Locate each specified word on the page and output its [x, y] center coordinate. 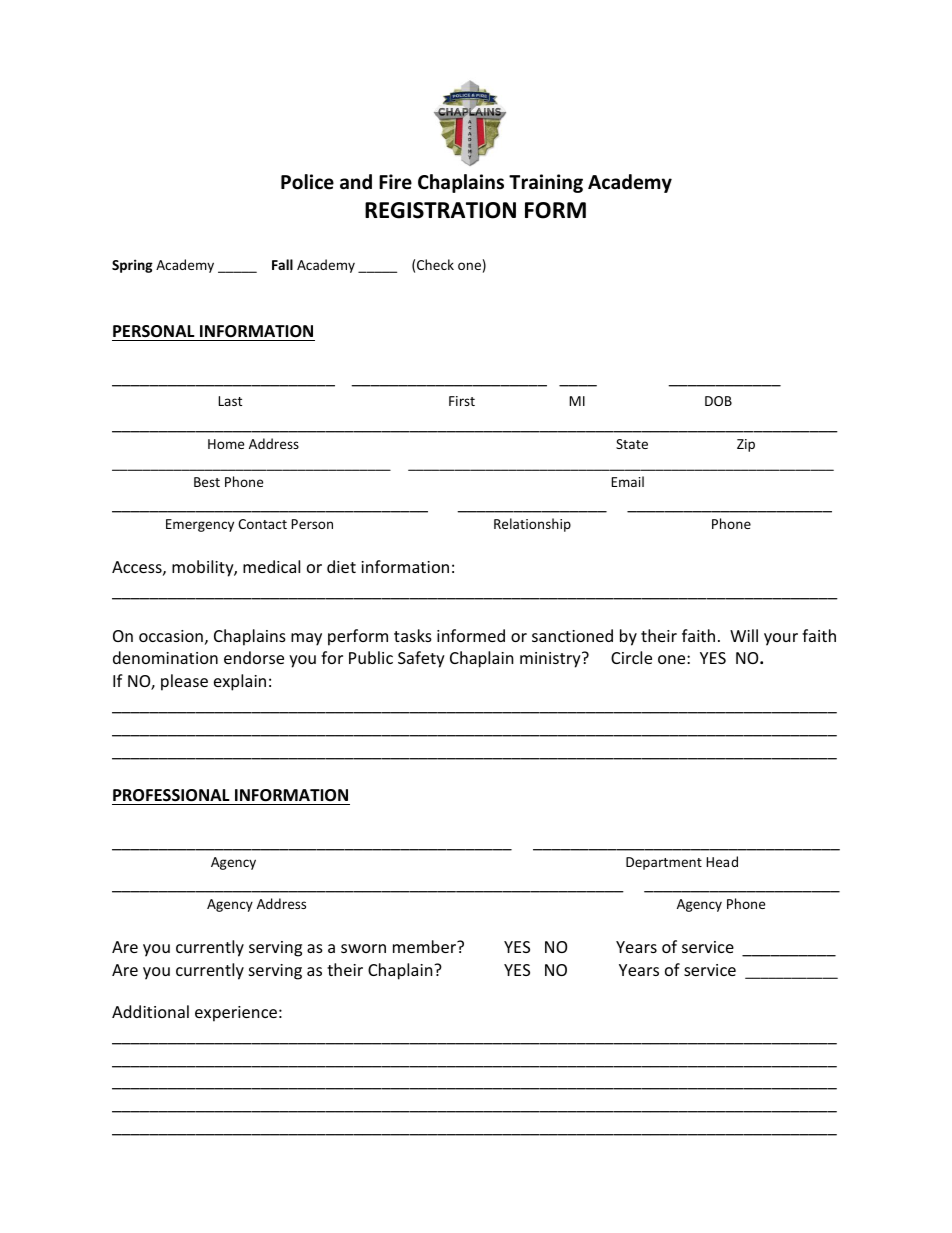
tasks [413, 635]
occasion [171, 636]
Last [230, 401]
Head [722, 861]
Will [744, 635]
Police [307, 182]
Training [546, 183]
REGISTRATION [440, 210]
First [462, 401]
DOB [718, 401]
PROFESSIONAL [172, 797]
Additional [150, 1011]
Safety [421, 659]
